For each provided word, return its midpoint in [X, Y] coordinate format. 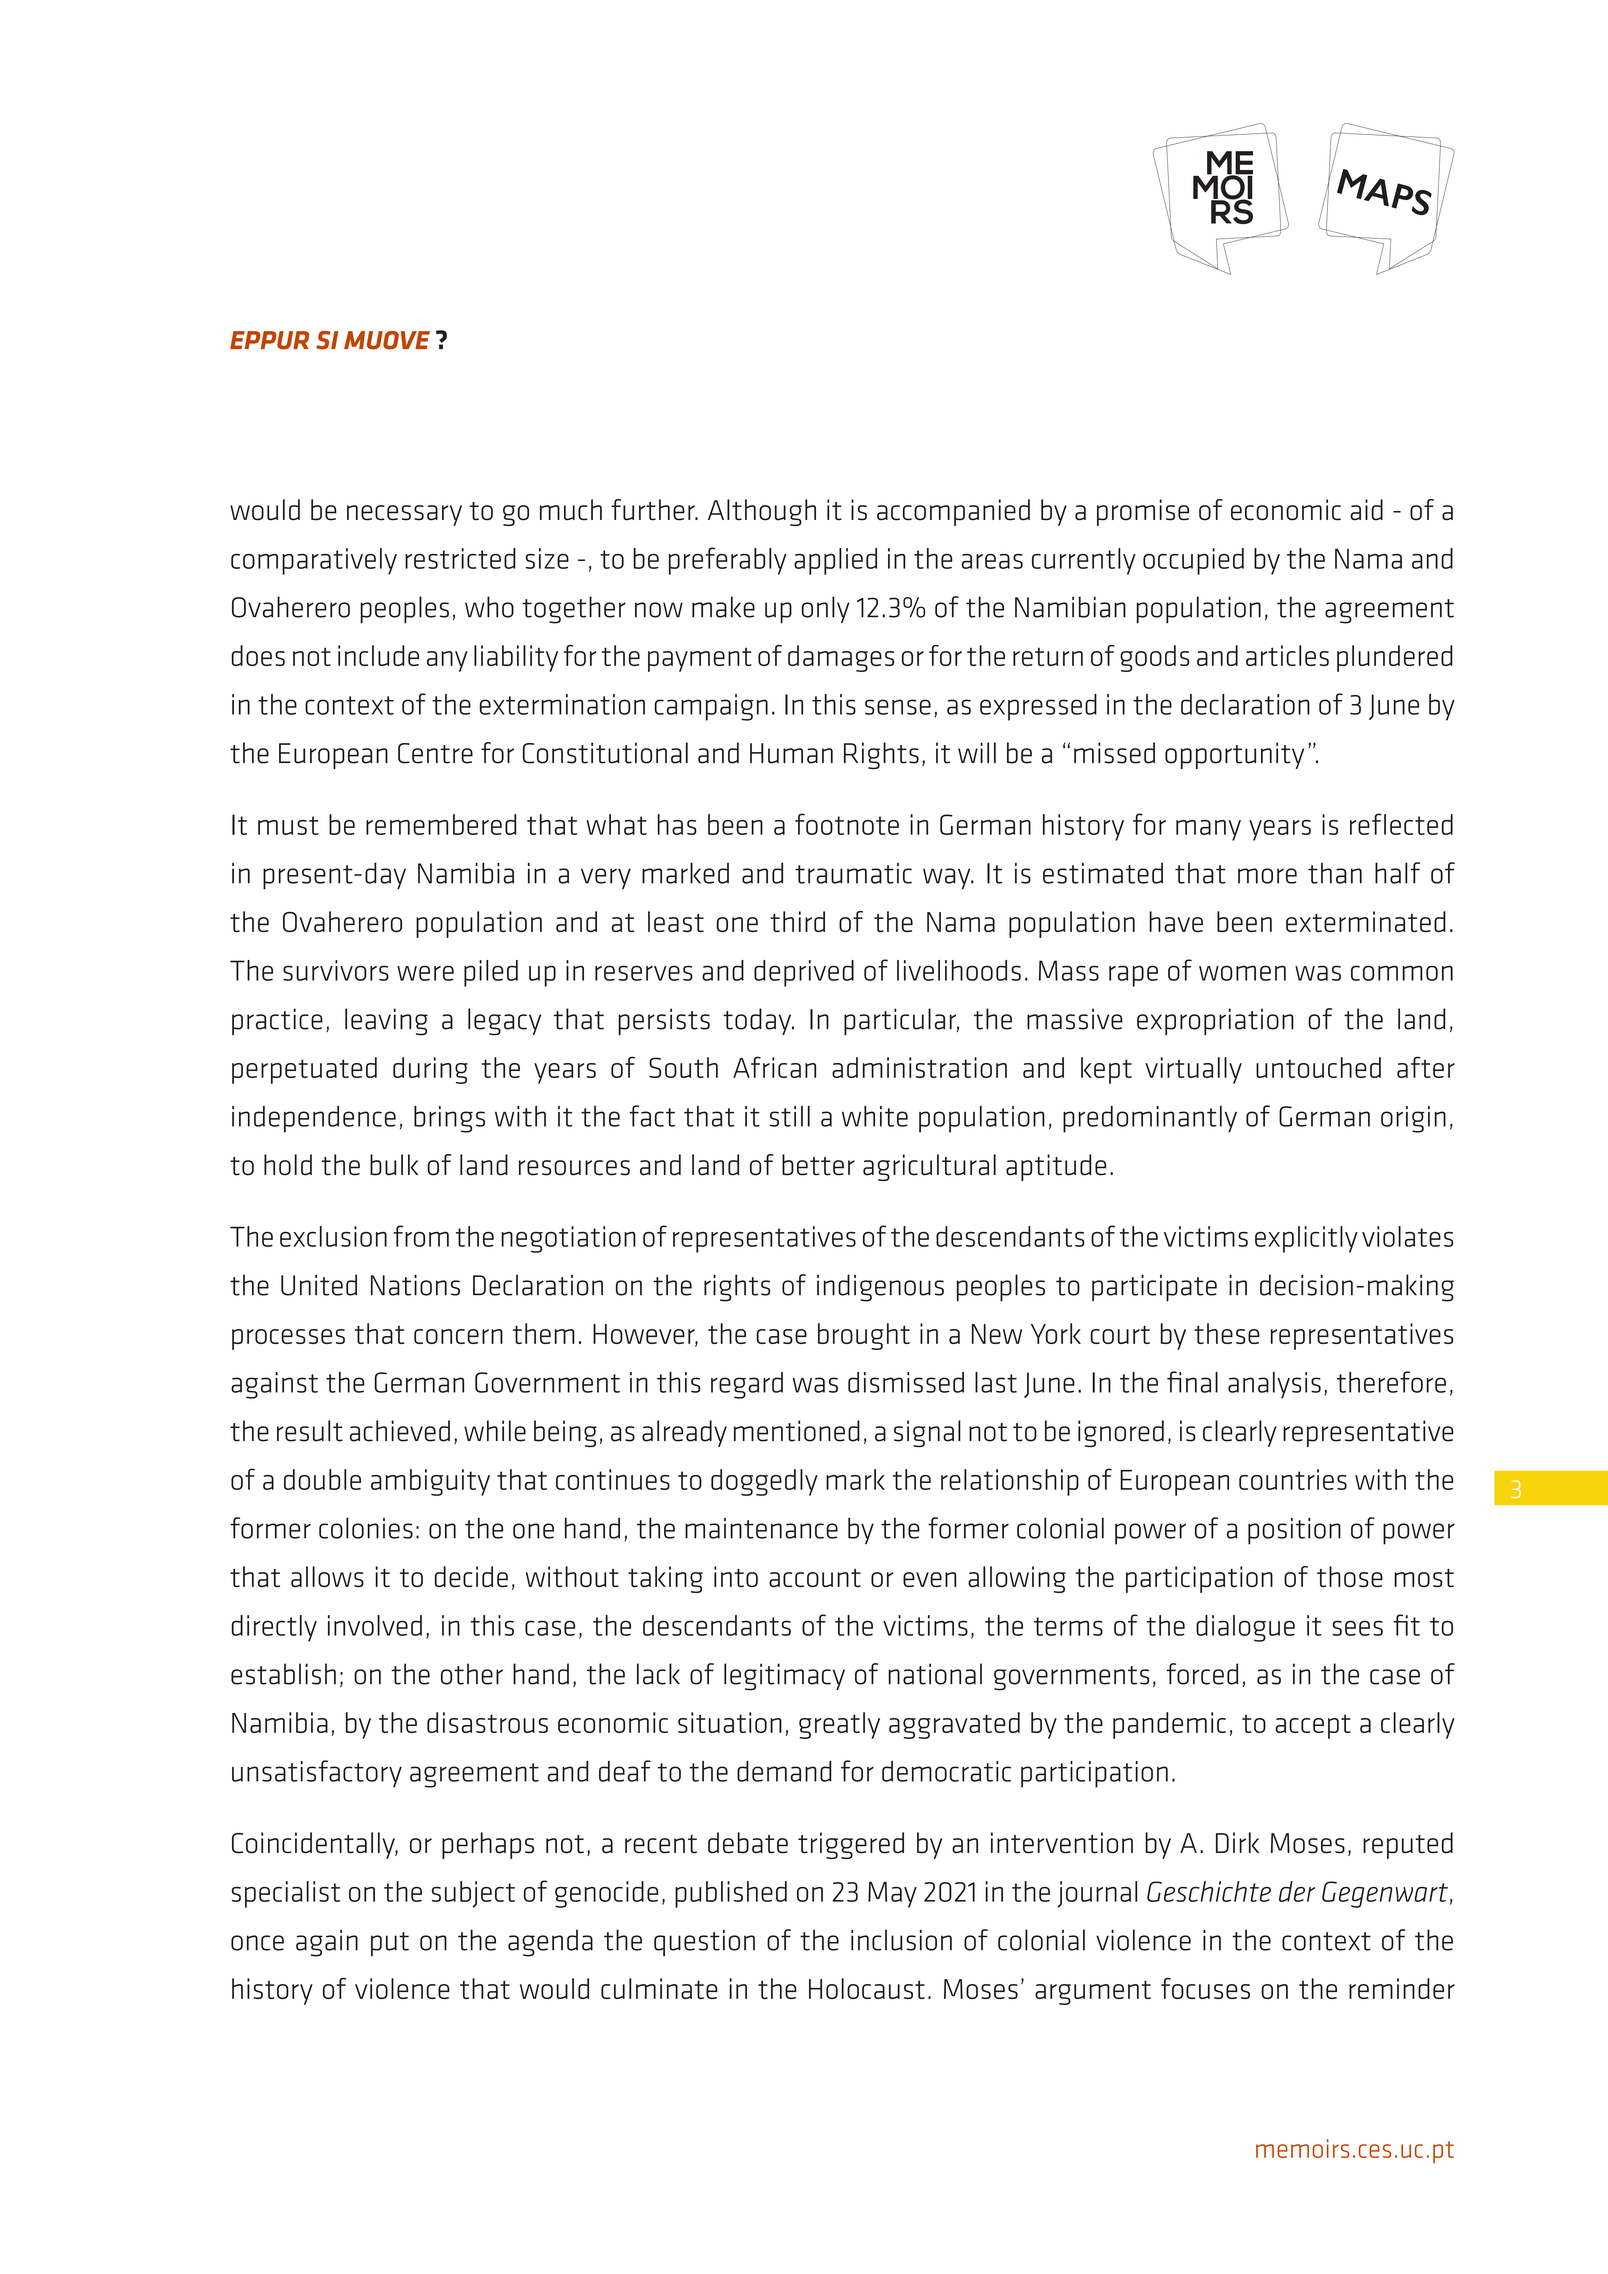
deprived [804, 973]
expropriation [1215, 1021]
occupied [1193, 561]
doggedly [764, 1482]
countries [1293, 1479]
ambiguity [430, 1482]
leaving [386, 1022]
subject [473, 1894]
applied [835, 561]
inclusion [901, 1940]
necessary [404, 515]
